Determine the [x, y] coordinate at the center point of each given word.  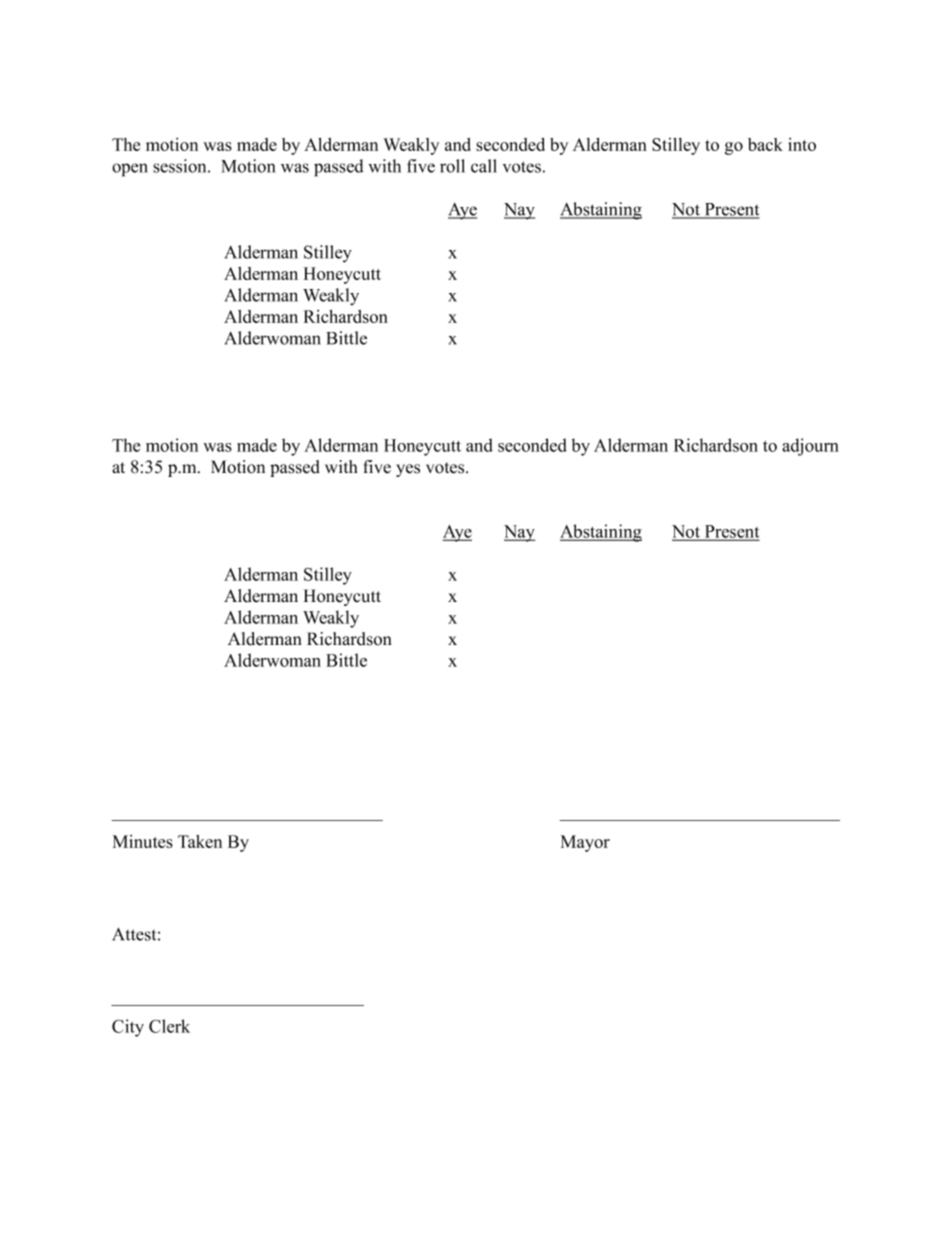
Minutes [143, 841]
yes [408, 470]
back [765, 144]
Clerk [169, 1026]
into [802, 144]
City [128, 1028]
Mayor [585, 843]
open [130, 170]
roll [452, 166]
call [484, 166]
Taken [200, 841]
